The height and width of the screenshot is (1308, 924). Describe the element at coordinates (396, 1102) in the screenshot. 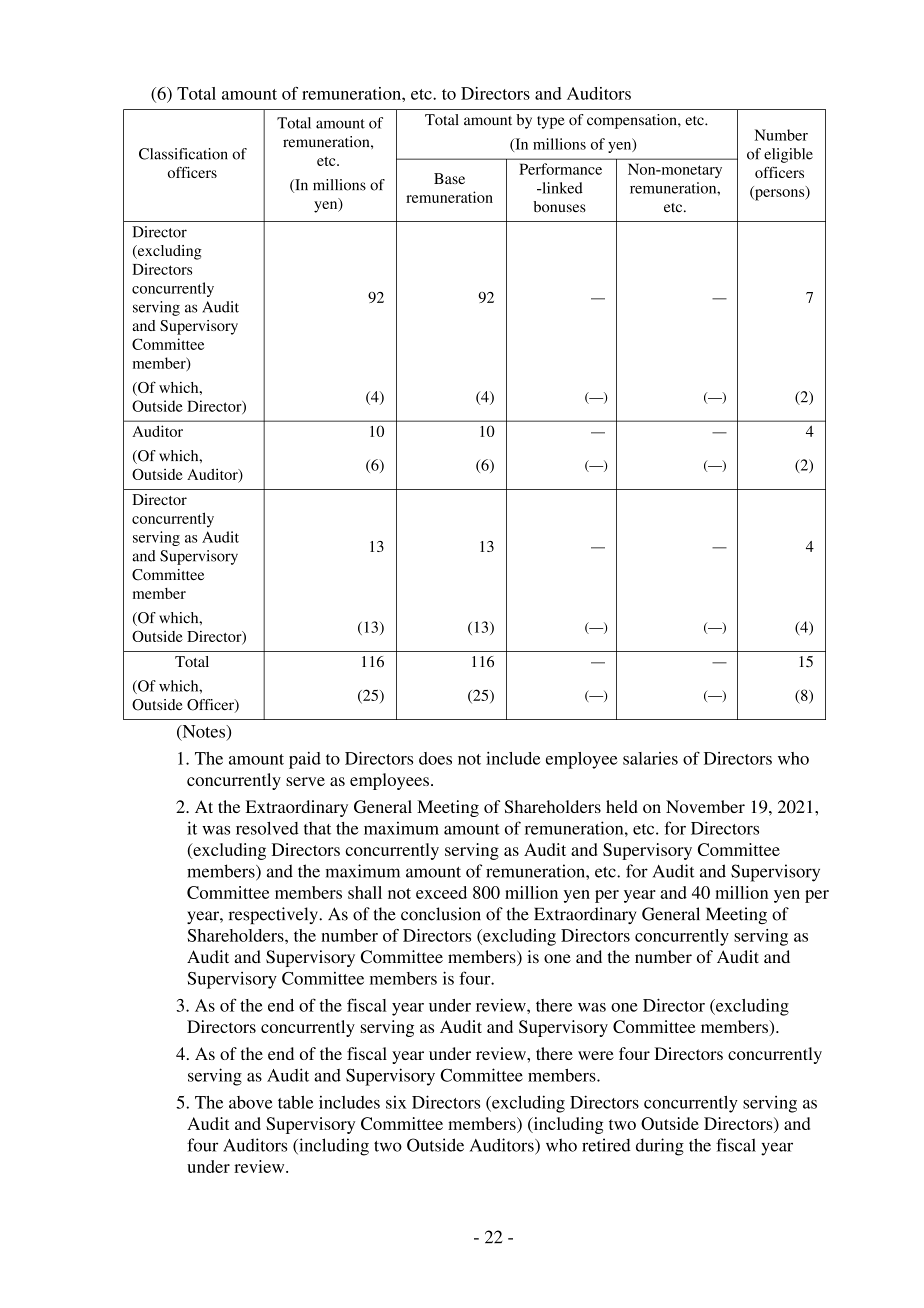

I see `six` at that location.
